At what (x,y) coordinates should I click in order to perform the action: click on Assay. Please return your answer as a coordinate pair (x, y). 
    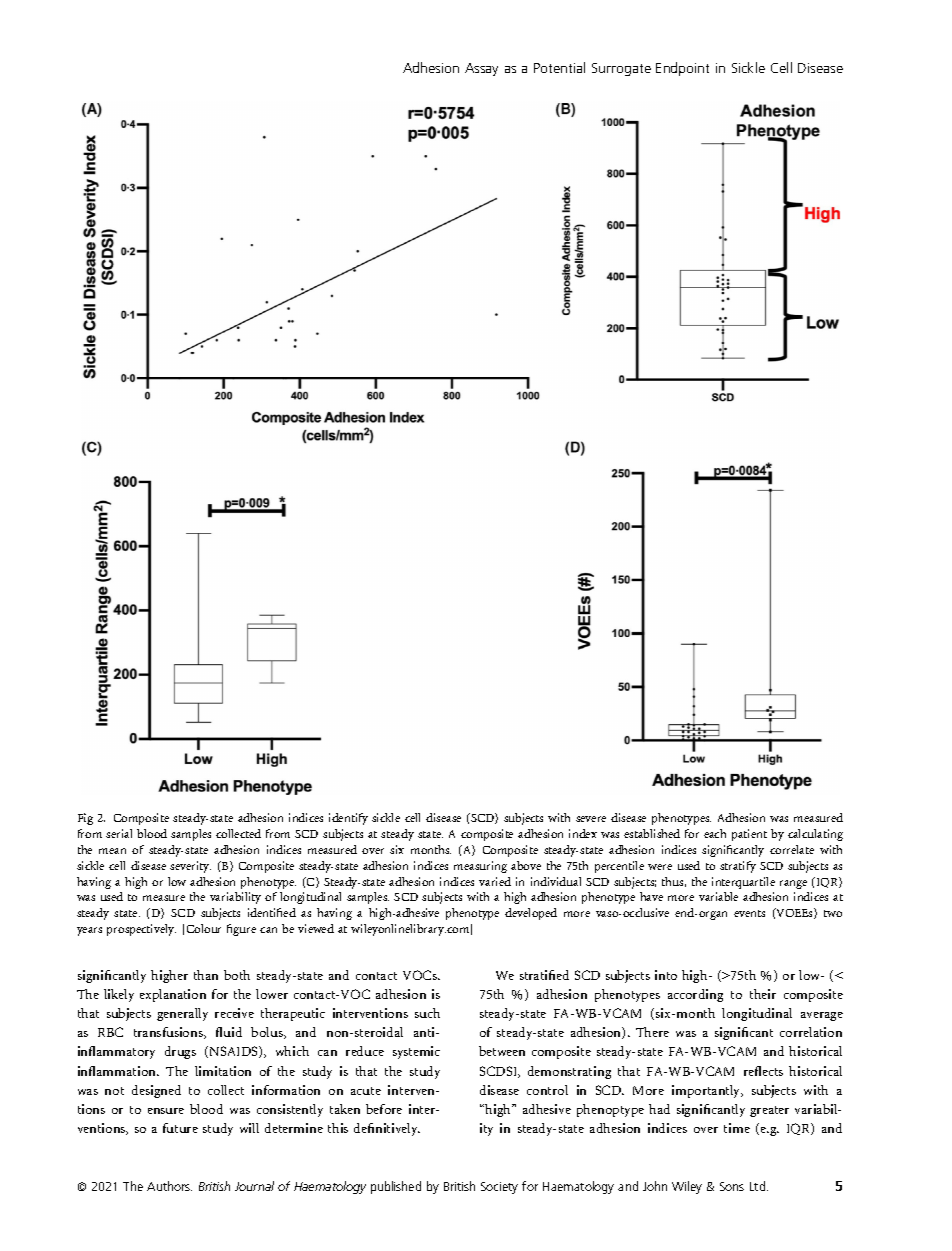
    Looking at the image, I should click on (481, 69).
